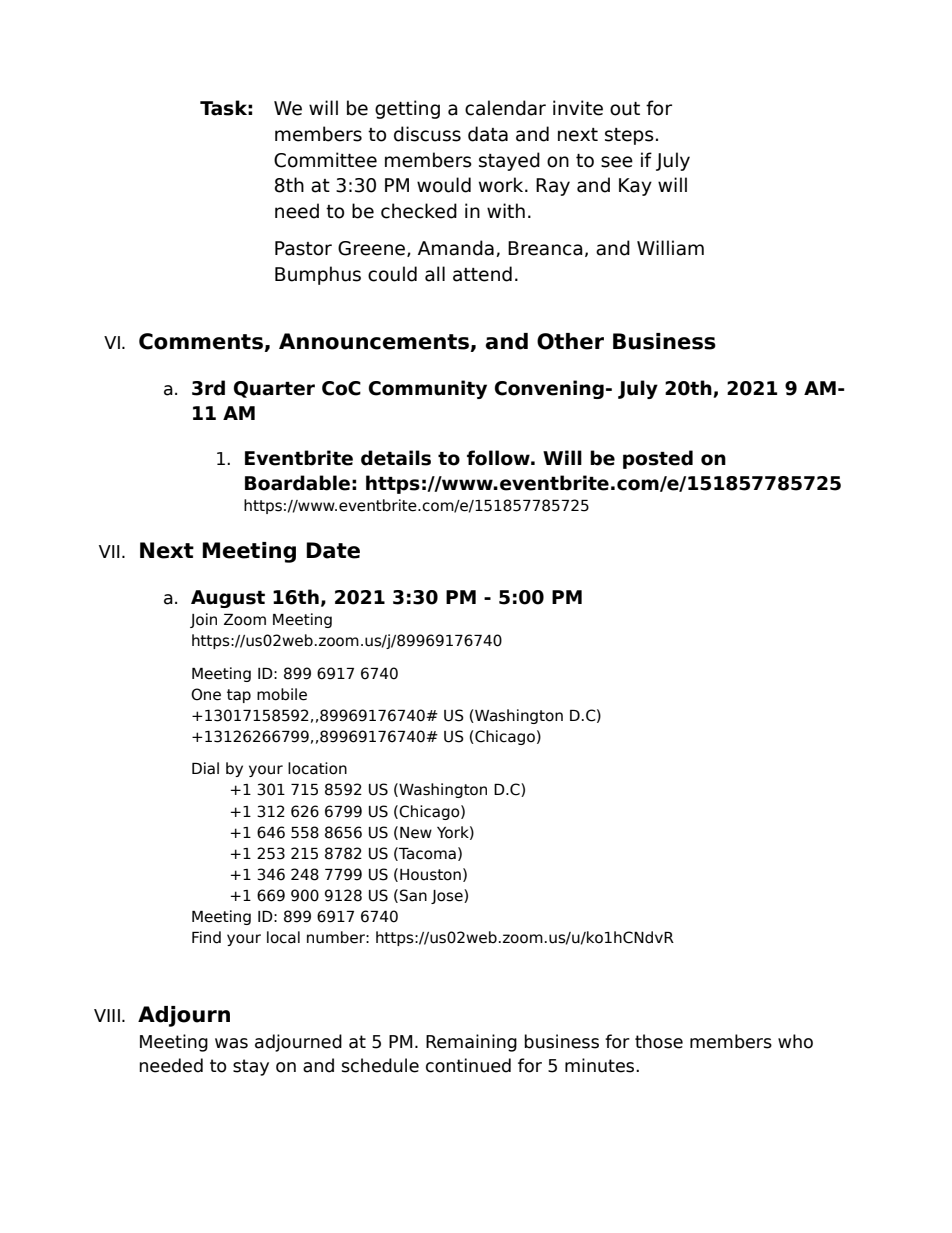 Image resolution: width=952 pixels, height=1233 pixels. What do you see at coordinates (325, 160) in the page?
I see `Committee` at bounding box center [325, 160].
